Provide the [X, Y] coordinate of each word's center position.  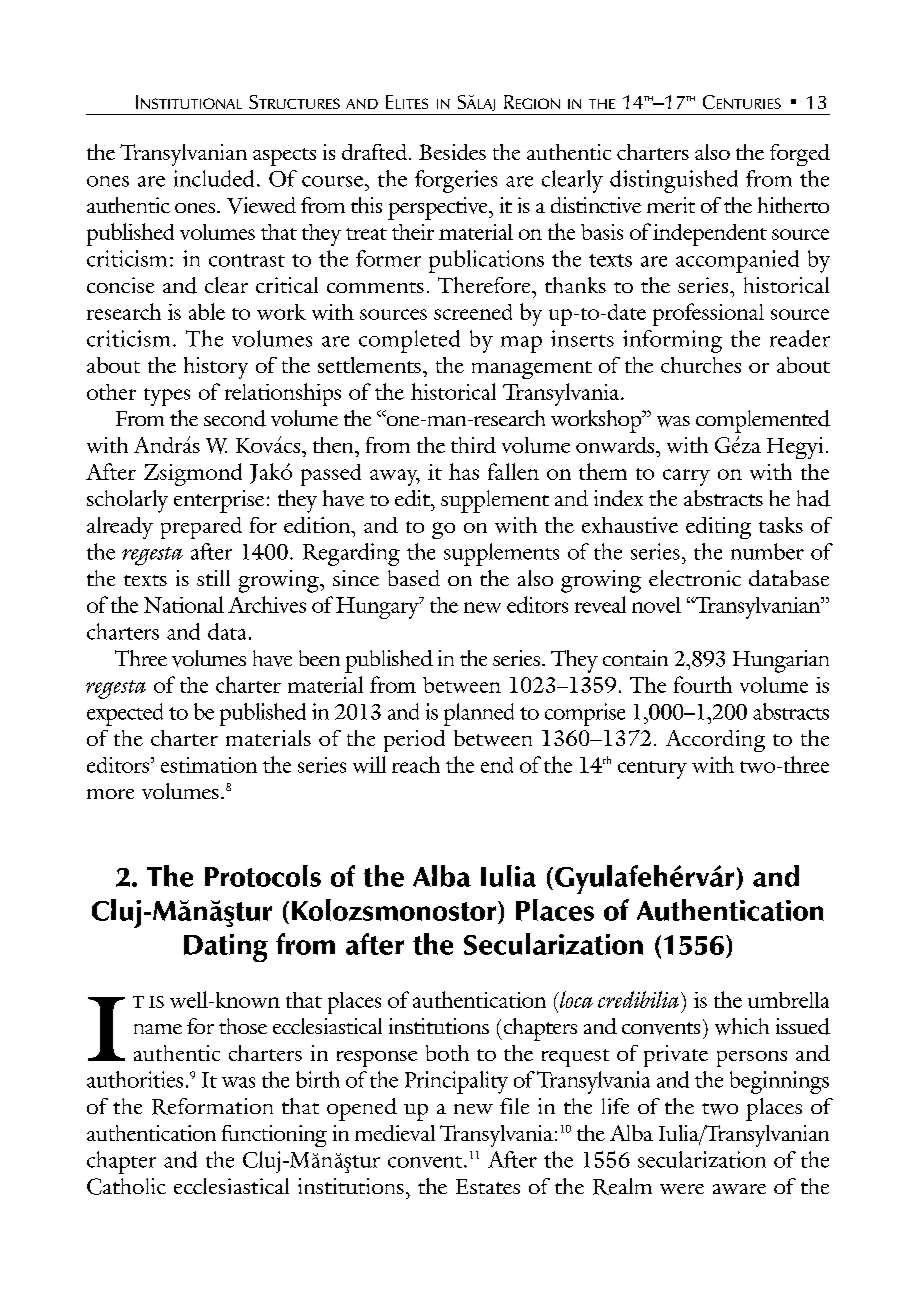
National [184, 604]
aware [739, 1189]
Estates [488, 1186]
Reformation [212, 1106]
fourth [703, 684]
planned [479, 714]
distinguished [674, 181]
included [214, 178]
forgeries [456, 181]
